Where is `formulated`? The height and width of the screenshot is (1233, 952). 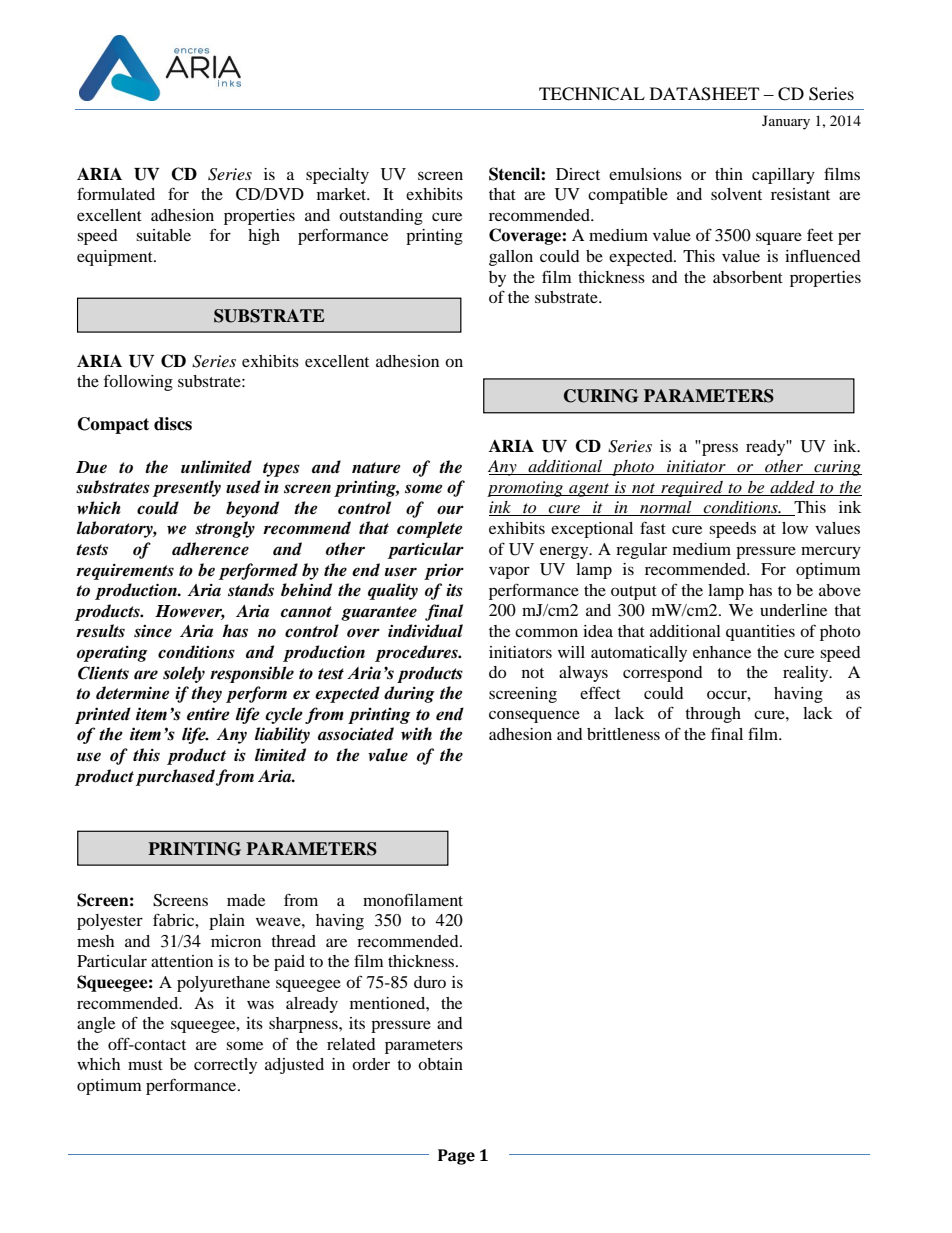
formulated is located at coordinates (116, 193).
